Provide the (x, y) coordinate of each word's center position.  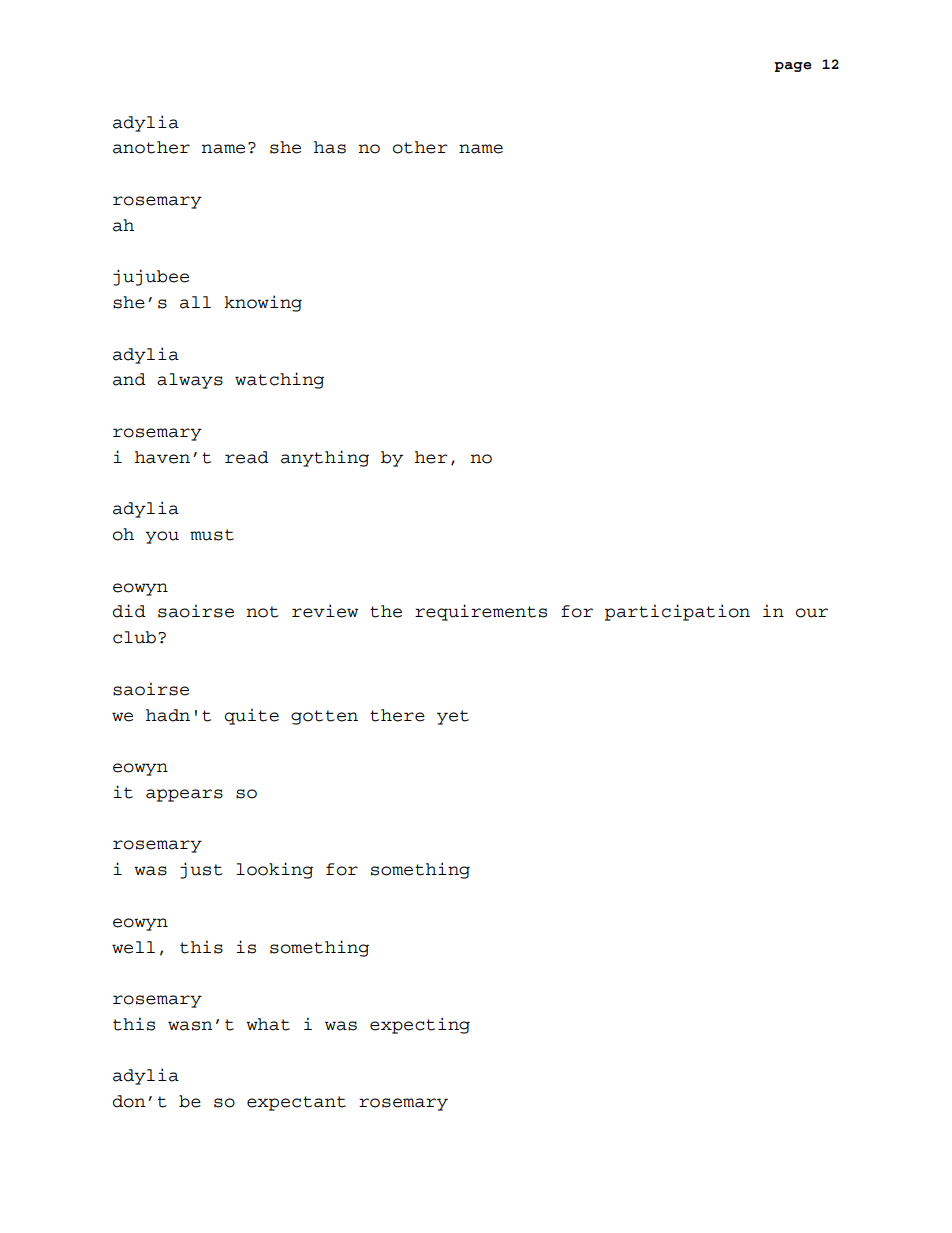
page (793, 67)
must (212, 535)
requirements (481, 612)
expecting (420, 1025)
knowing (263, 303)
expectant (296, 1103)
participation (677, 612)
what (268, 1024)
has (330, 147)
